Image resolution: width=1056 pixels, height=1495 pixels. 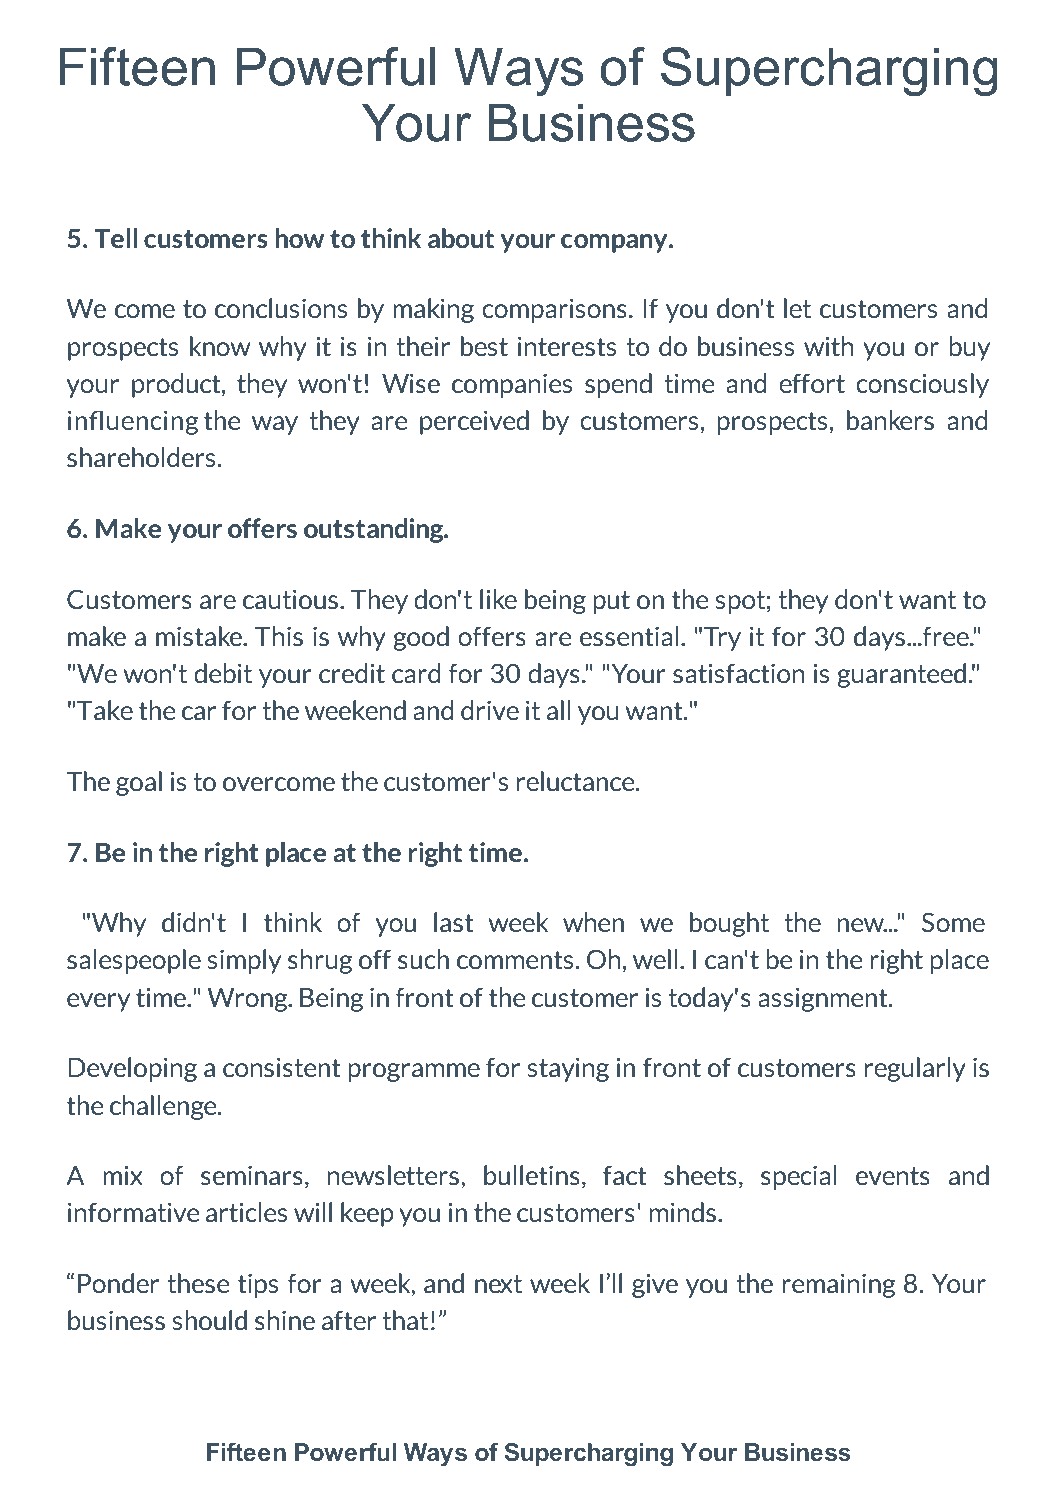 What do you see at coordinates (498, 599) in the screenshot?
I see `like` at bounding box center [498, 599].
